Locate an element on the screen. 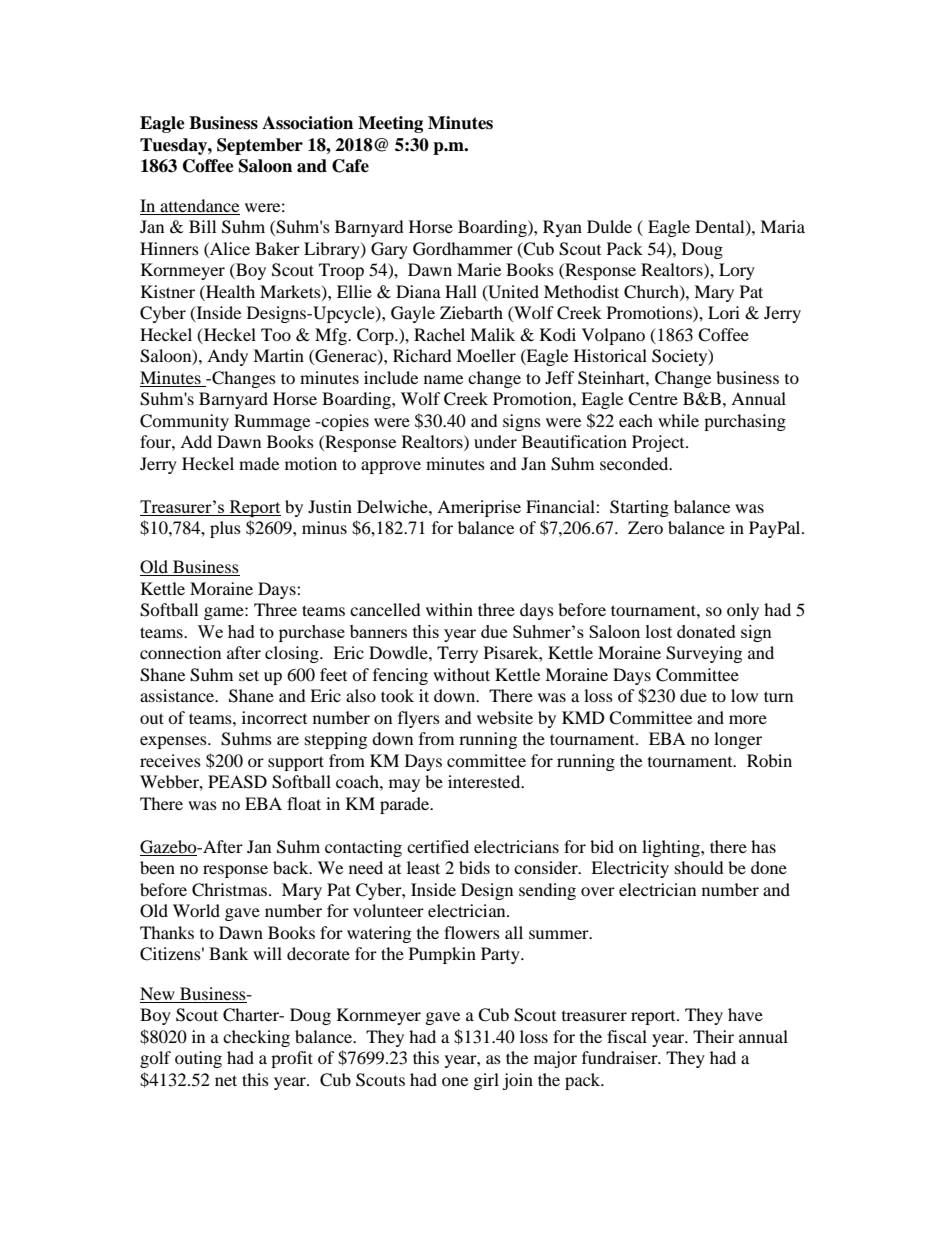 This screenshot has height=1233, width=952. Moeller is located at coordinates (486, 355).
